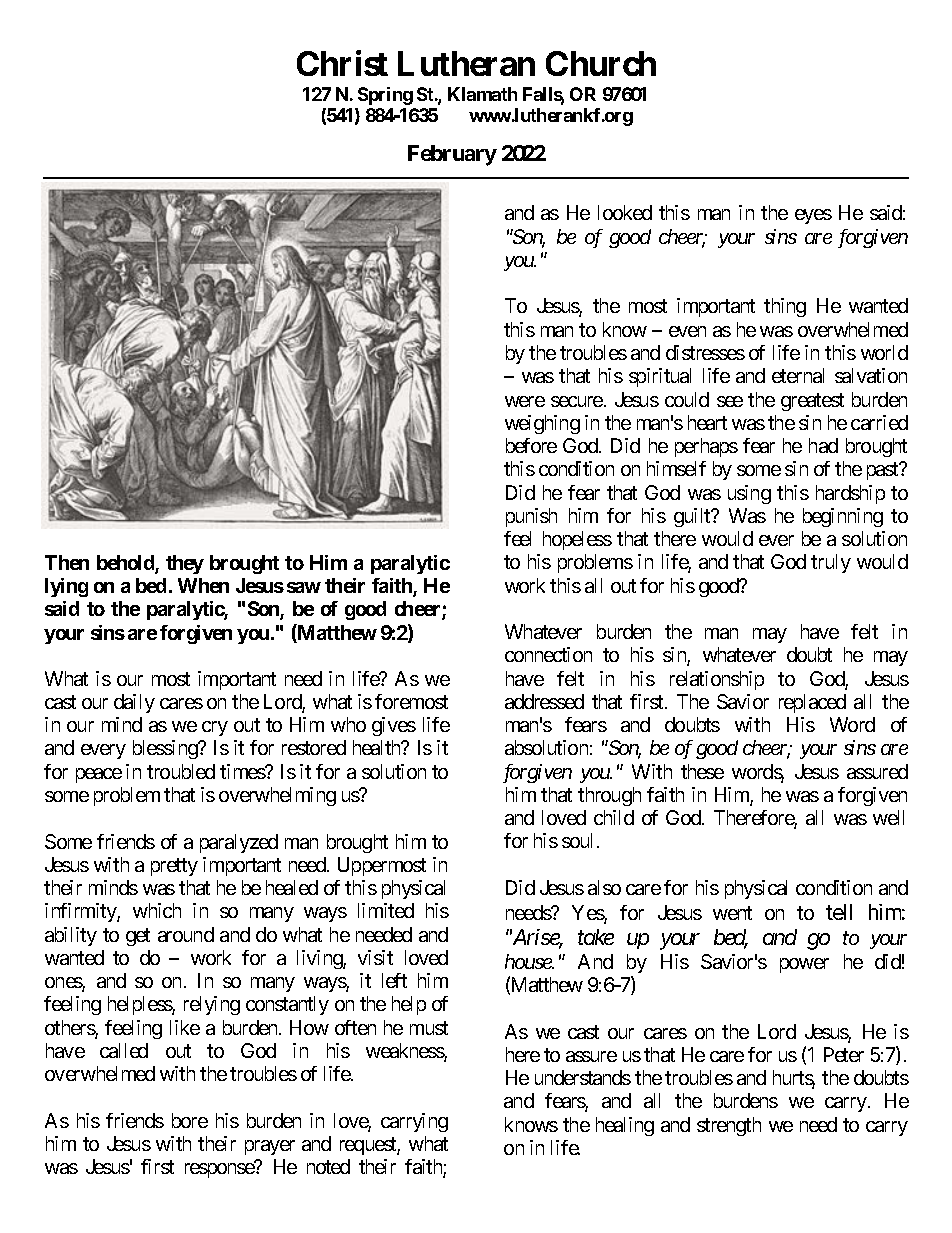 Image resolution: width=952 pixels, height=1233 pixels. Describe the element at coordinates (531, 445) in the page. I see `before` at that location.
